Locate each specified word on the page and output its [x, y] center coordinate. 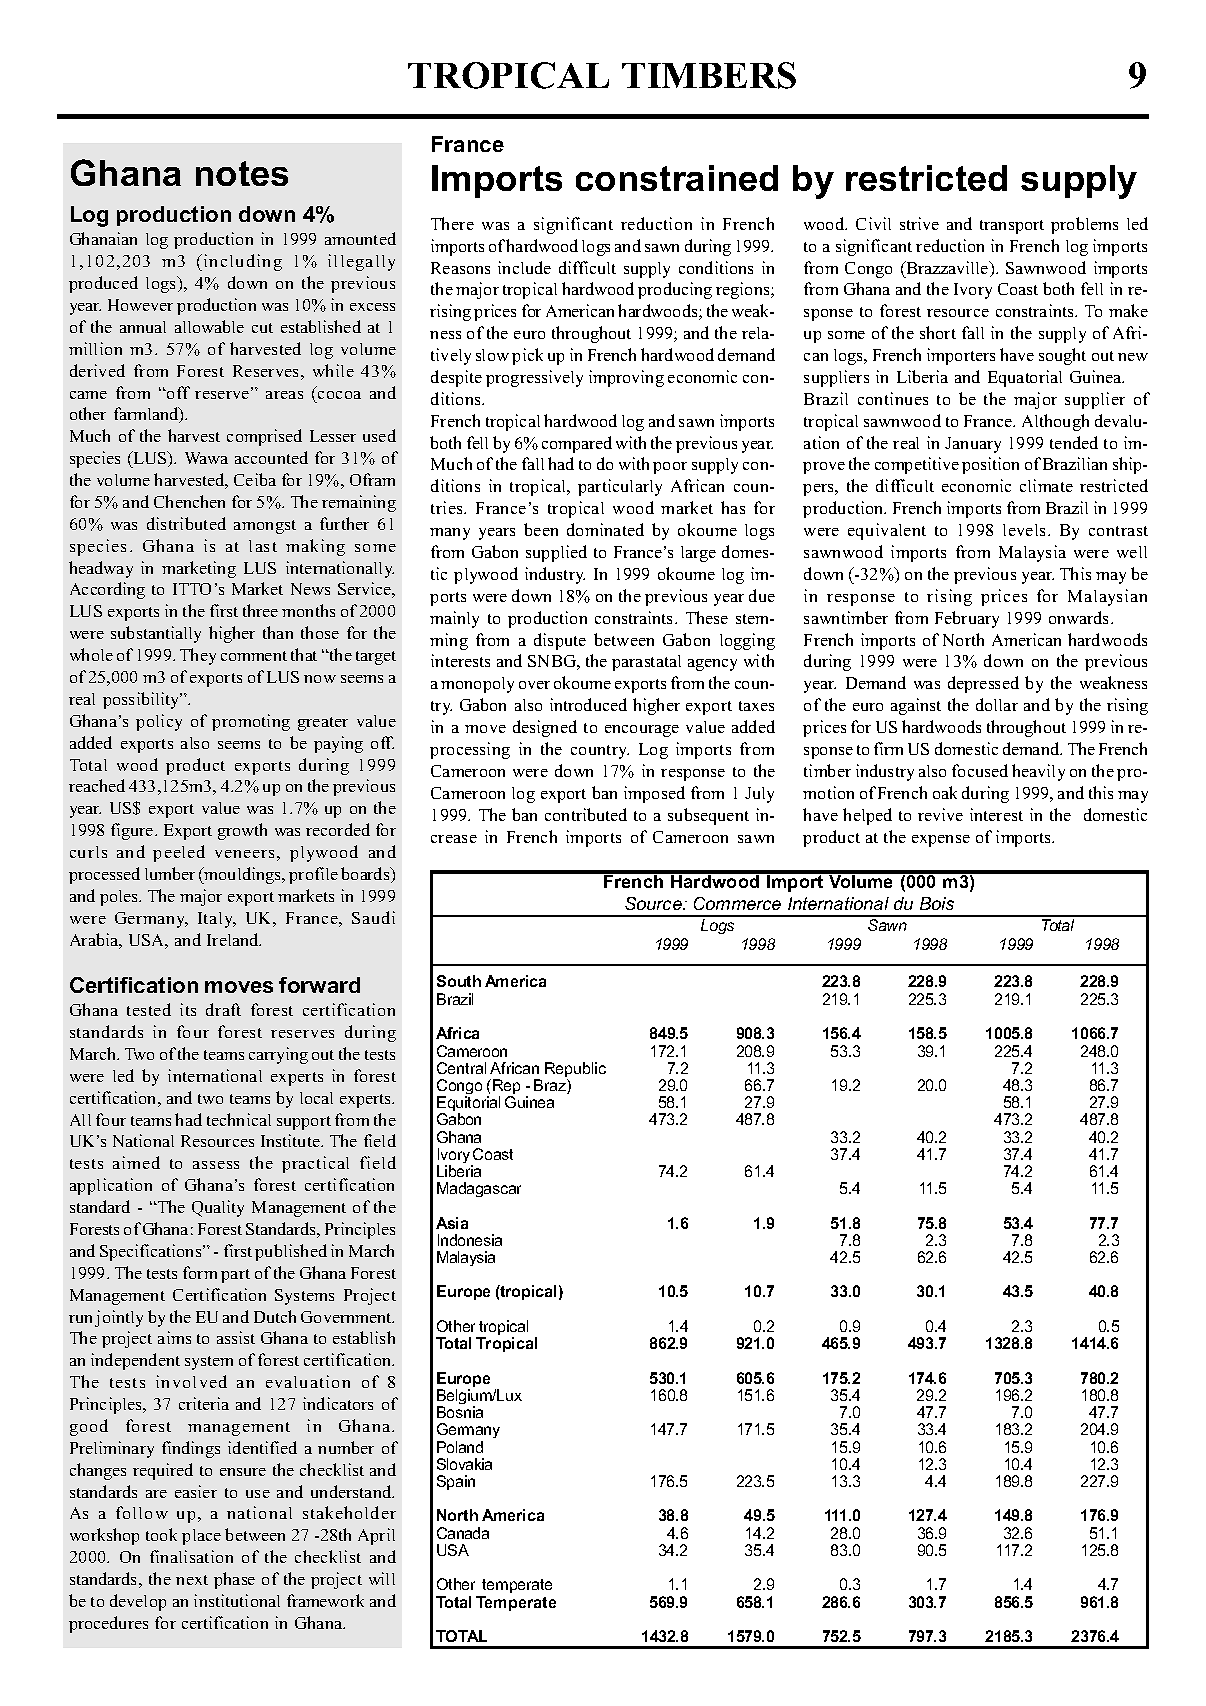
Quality [218, 1208]
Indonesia [470, 1240]
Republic [575, 1071]
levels [1026, 530]
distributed [186, 523]
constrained [677, 178]
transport [1012, 227]
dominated [605, 529]
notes [242, 173]
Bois [937, 903]
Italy [217, 920]
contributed [586, 814]
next [192, 1580]
